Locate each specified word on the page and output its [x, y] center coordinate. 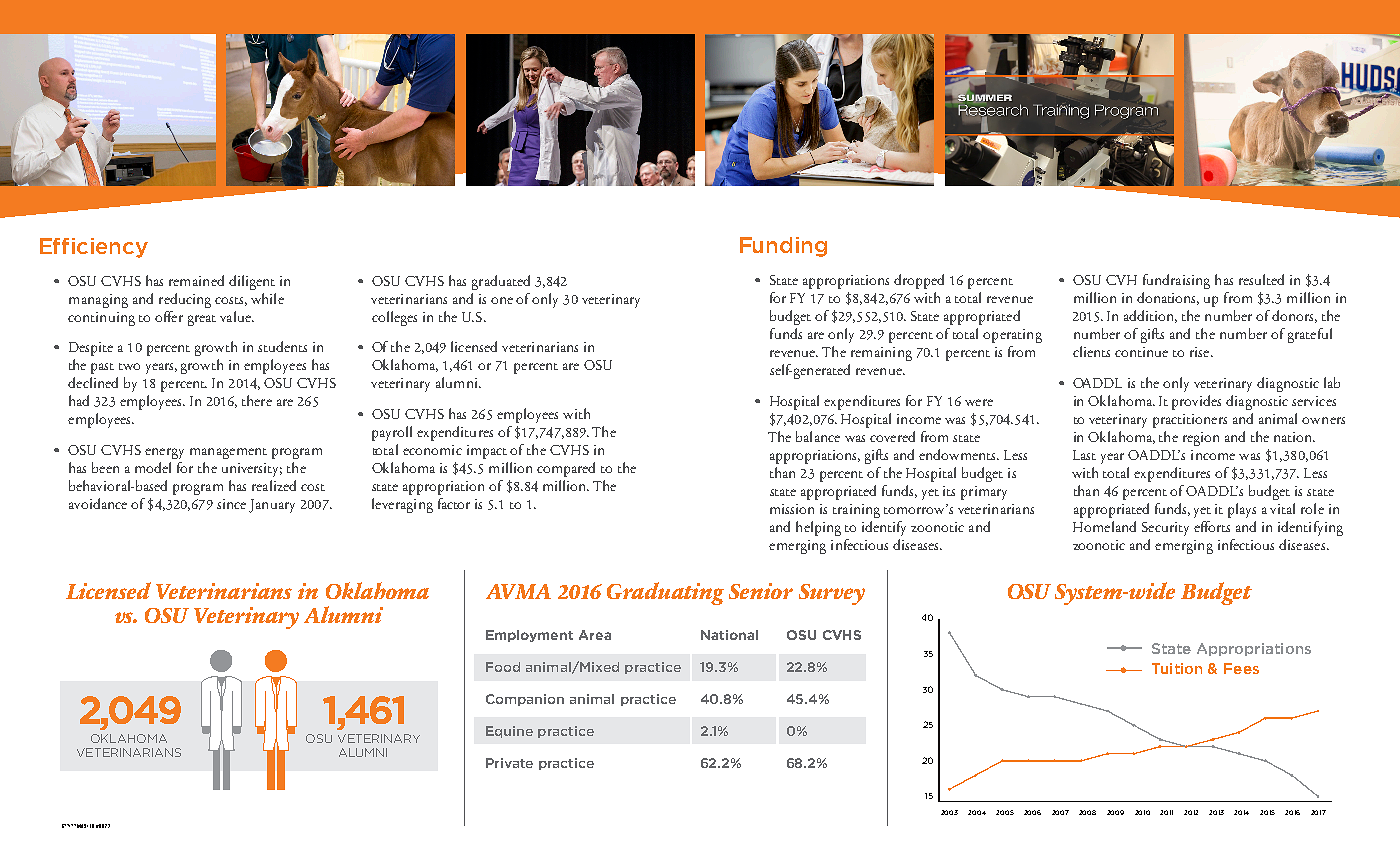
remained [196, 280]
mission [792, 509]
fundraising [1176, 281]
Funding [783, 247]
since [231, 504]
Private [509, 763]
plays [1242, 510]
